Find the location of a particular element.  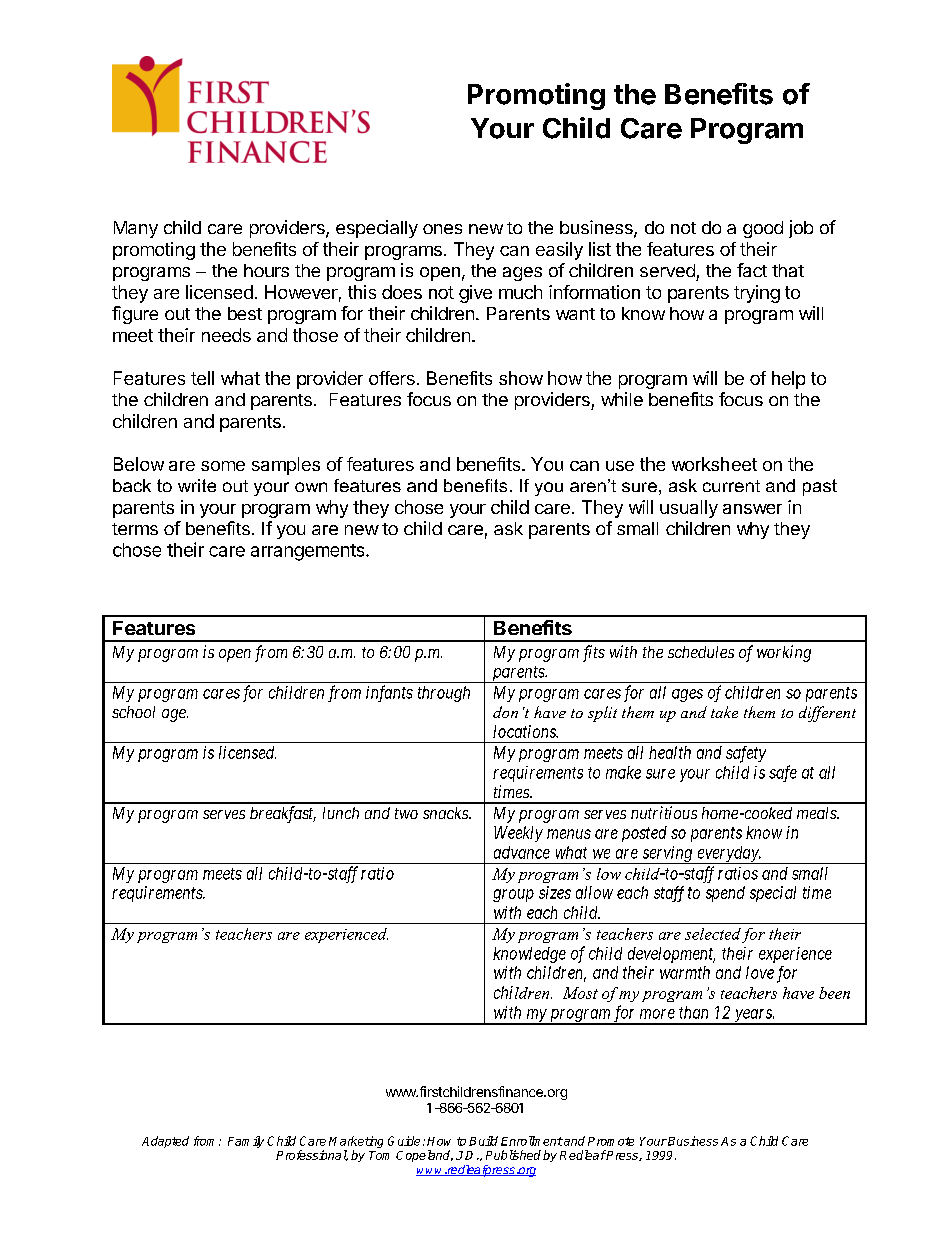

breakfast is located at coordinates (283, 814).
